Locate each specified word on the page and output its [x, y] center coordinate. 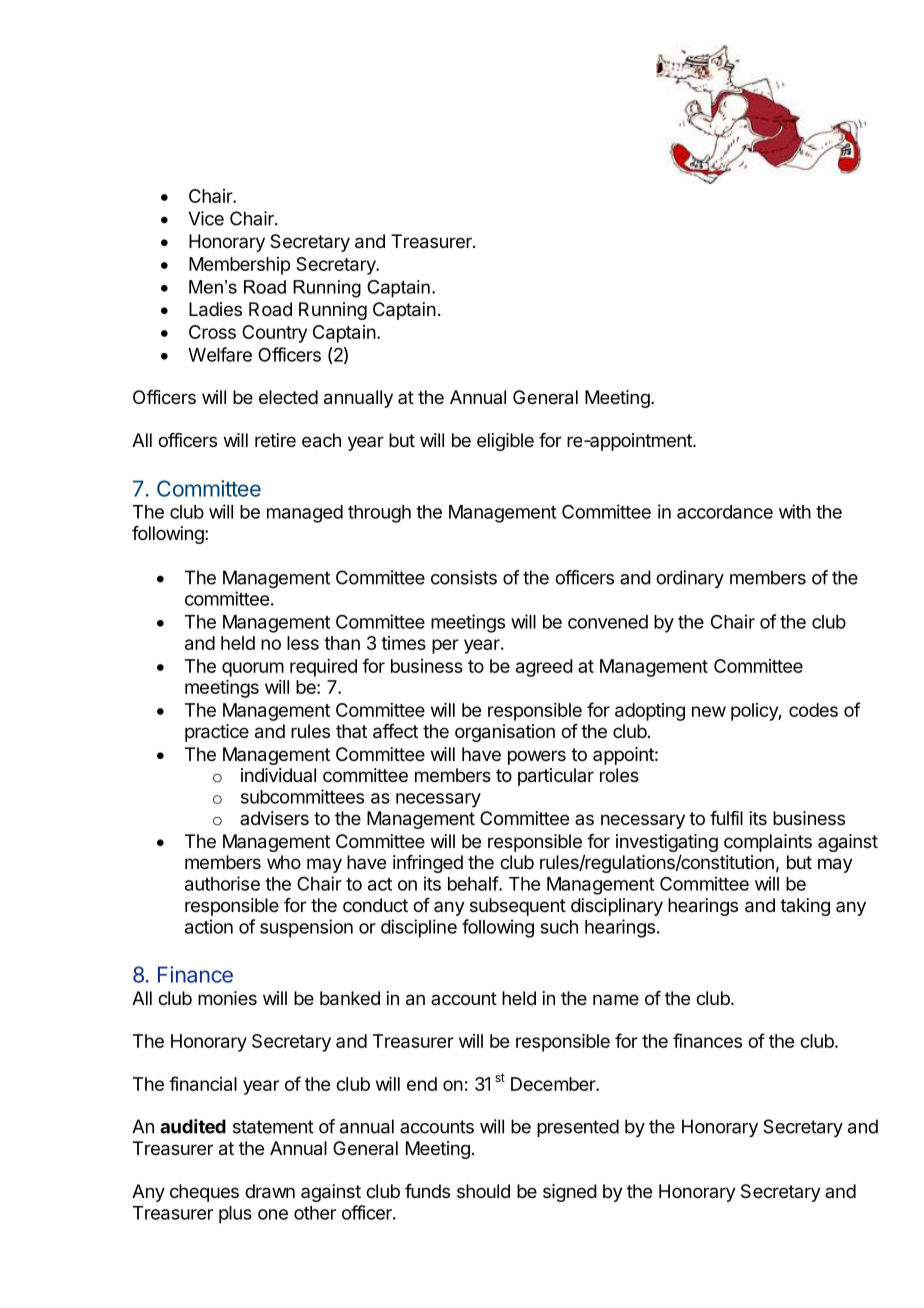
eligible [505, 442]
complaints [768, 843]
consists [464, 577]
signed [570, 1193]
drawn [270, 1191]
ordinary [690, 579]
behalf [473, 883]
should [483, 1191]
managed [305, 514]
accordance [725, 512]
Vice [206, 218]
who [284, 862]
